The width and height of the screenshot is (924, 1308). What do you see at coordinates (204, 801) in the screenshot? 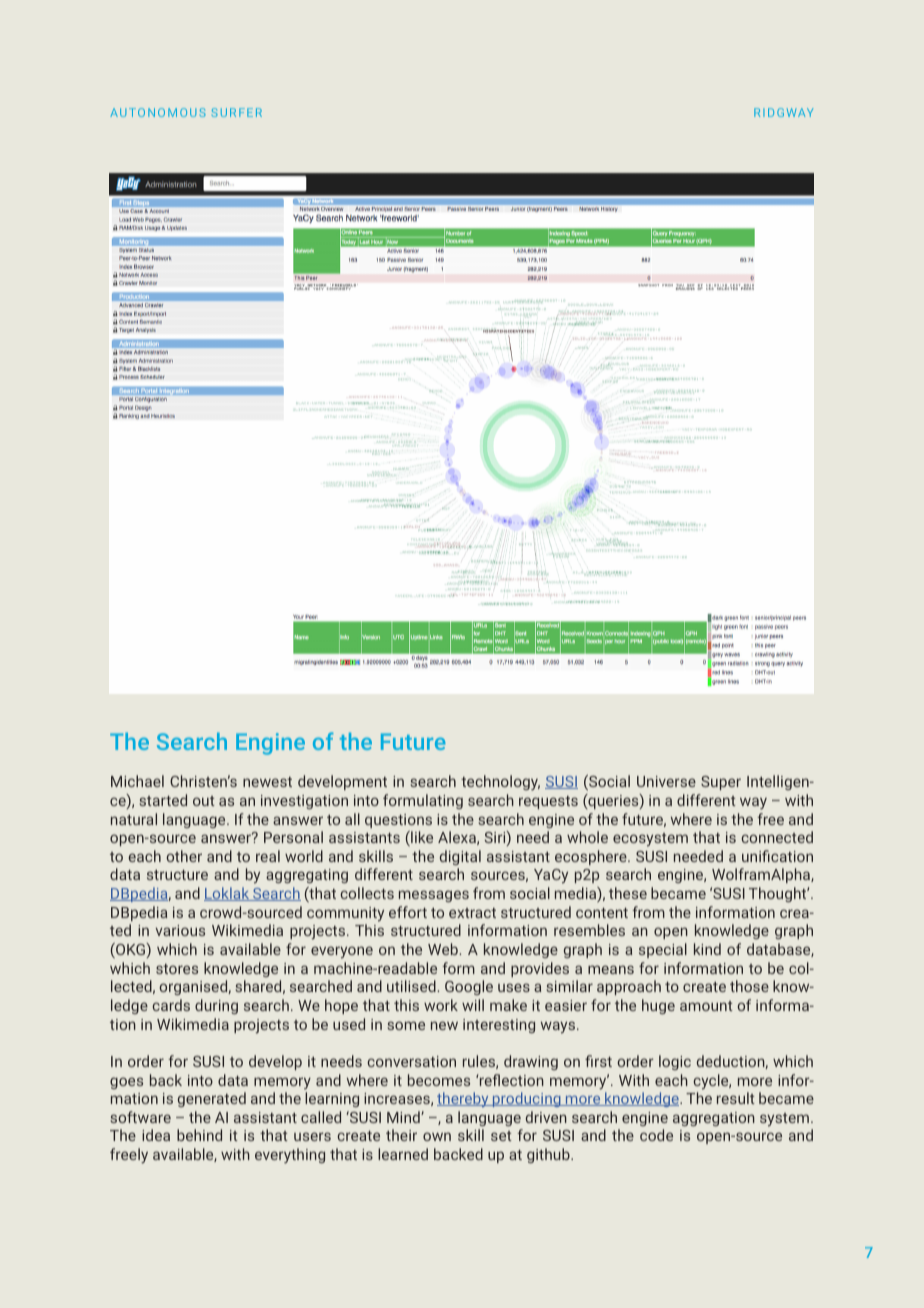
I see `out` at bounding box center [204, 801].
